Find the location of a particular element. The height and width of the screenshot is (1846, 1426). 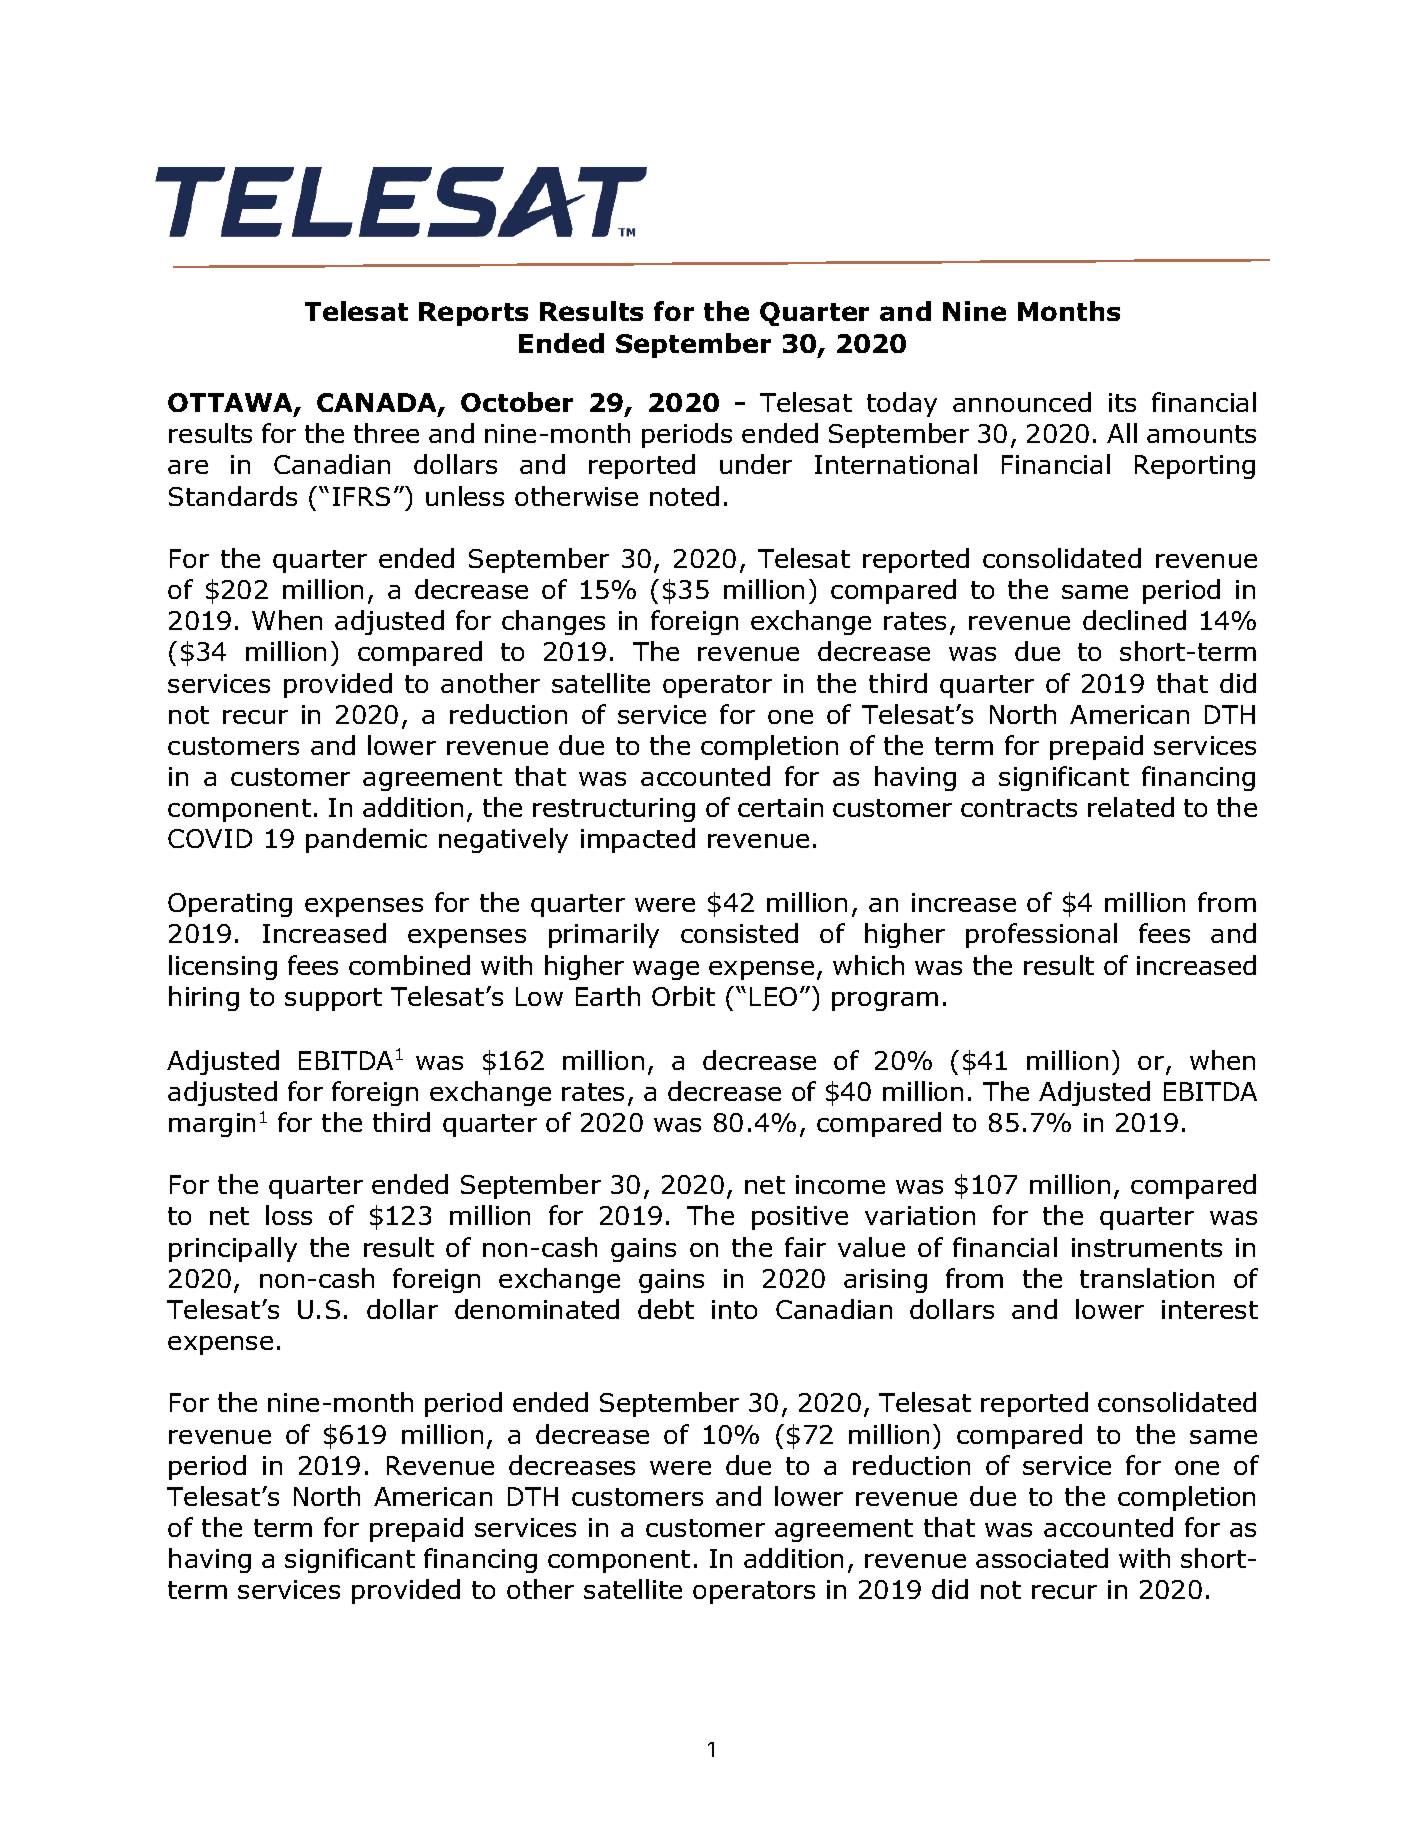

instruments is located at coordinates (1147, 1247).
